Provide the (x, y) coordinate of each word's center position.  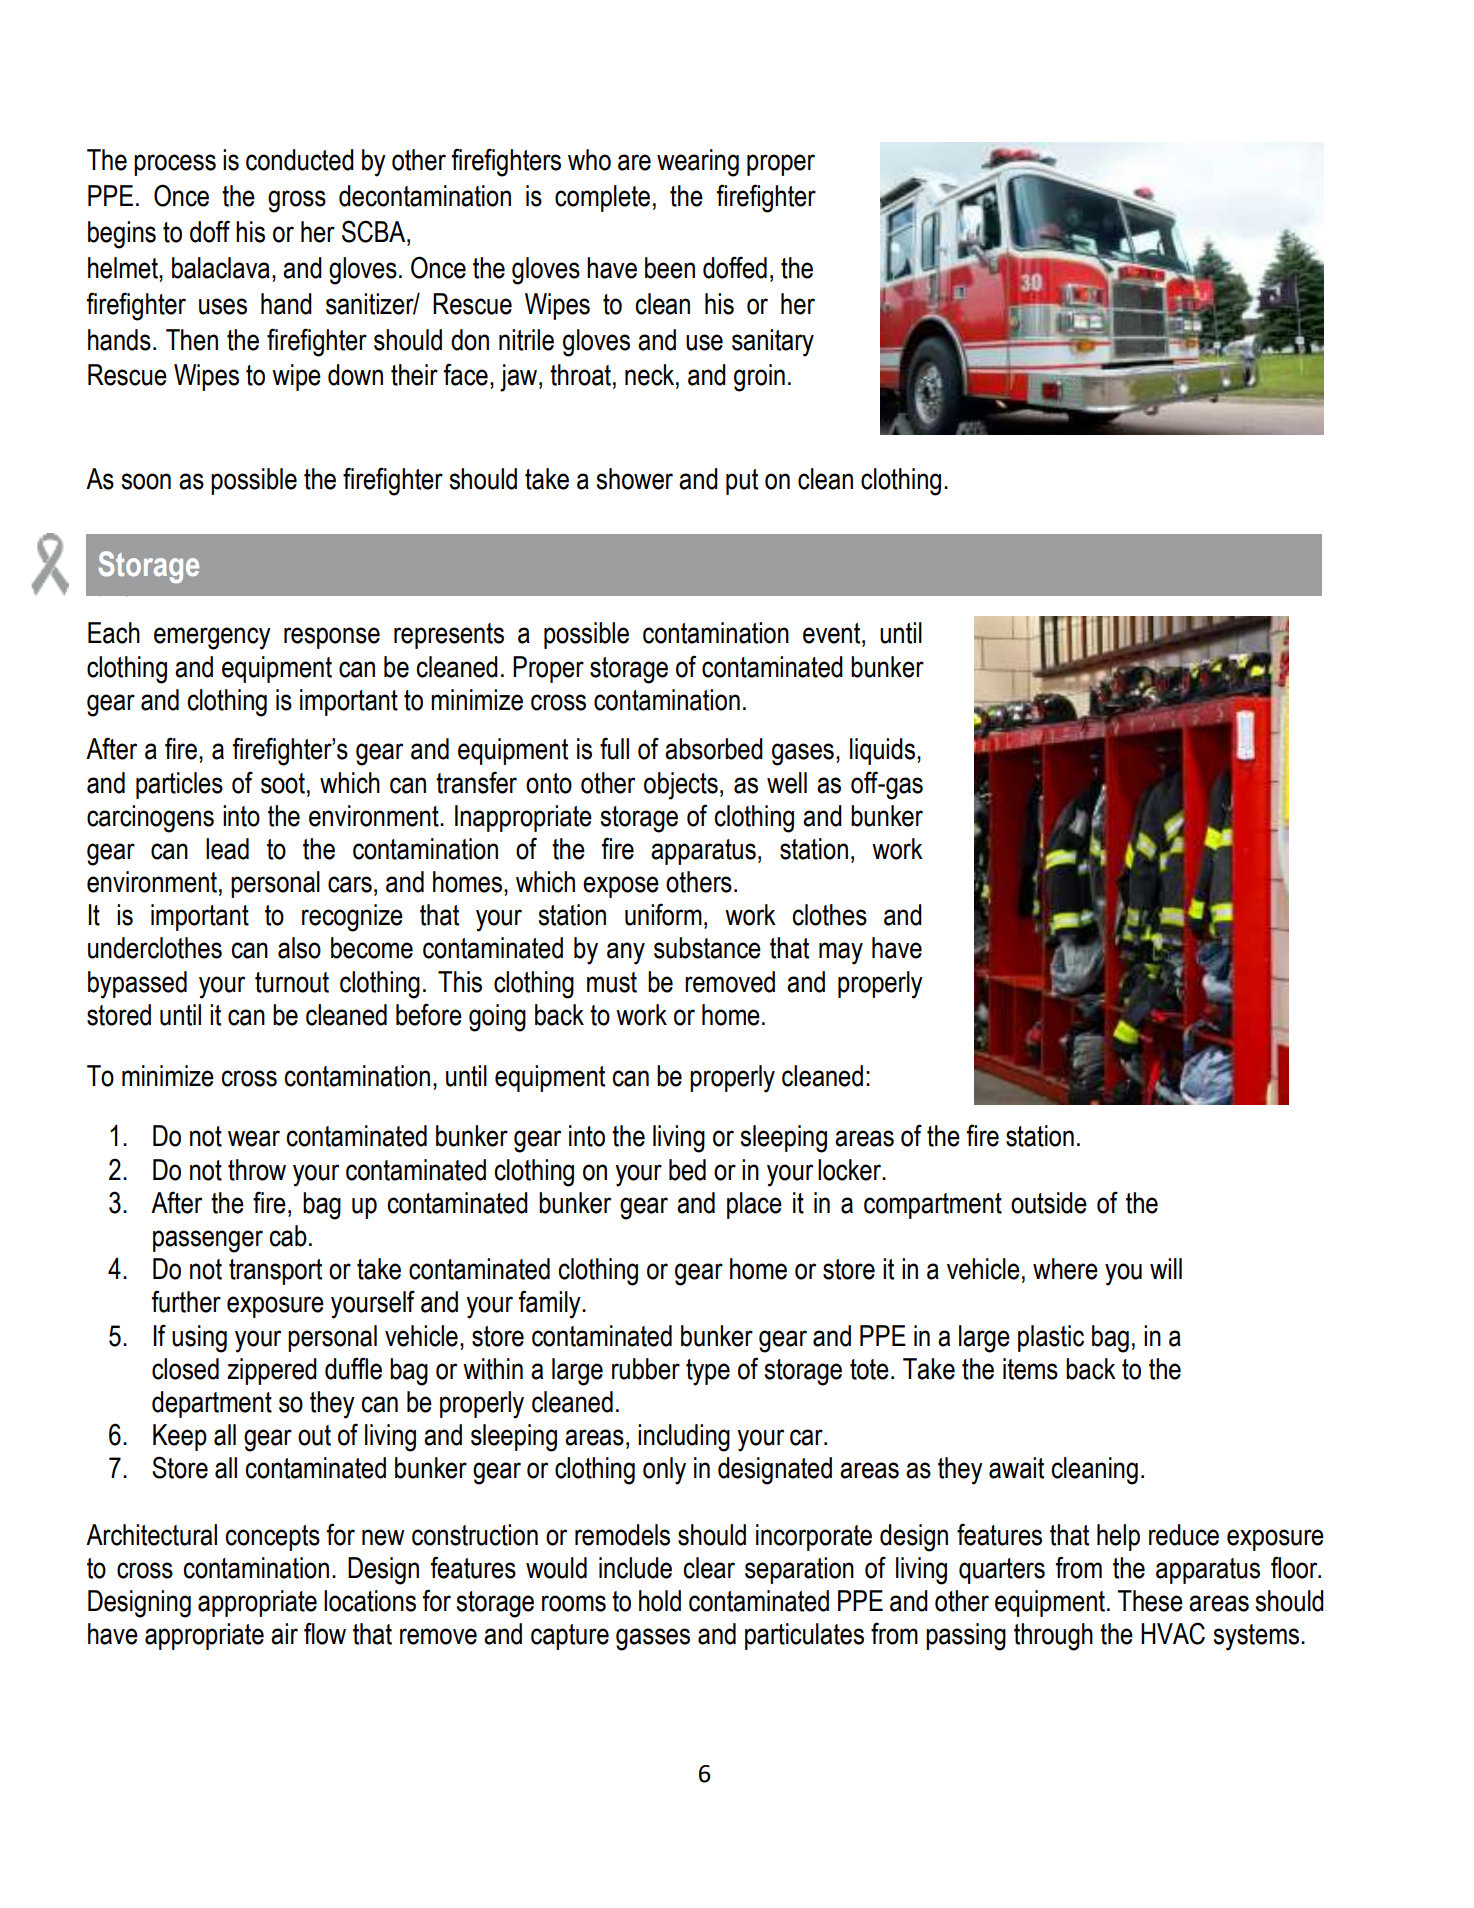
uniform (663, 914)
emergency (212, 638)
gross (297, 201)
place (754, 1205)
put (742, 482)
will (1166, 1268)
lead (227, 849)
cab (288, 1236)
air (284, 1634)
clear (709, 1568)
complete (602, 198)
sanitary (773, 343)
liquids (882, 751)
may (841, 953)
